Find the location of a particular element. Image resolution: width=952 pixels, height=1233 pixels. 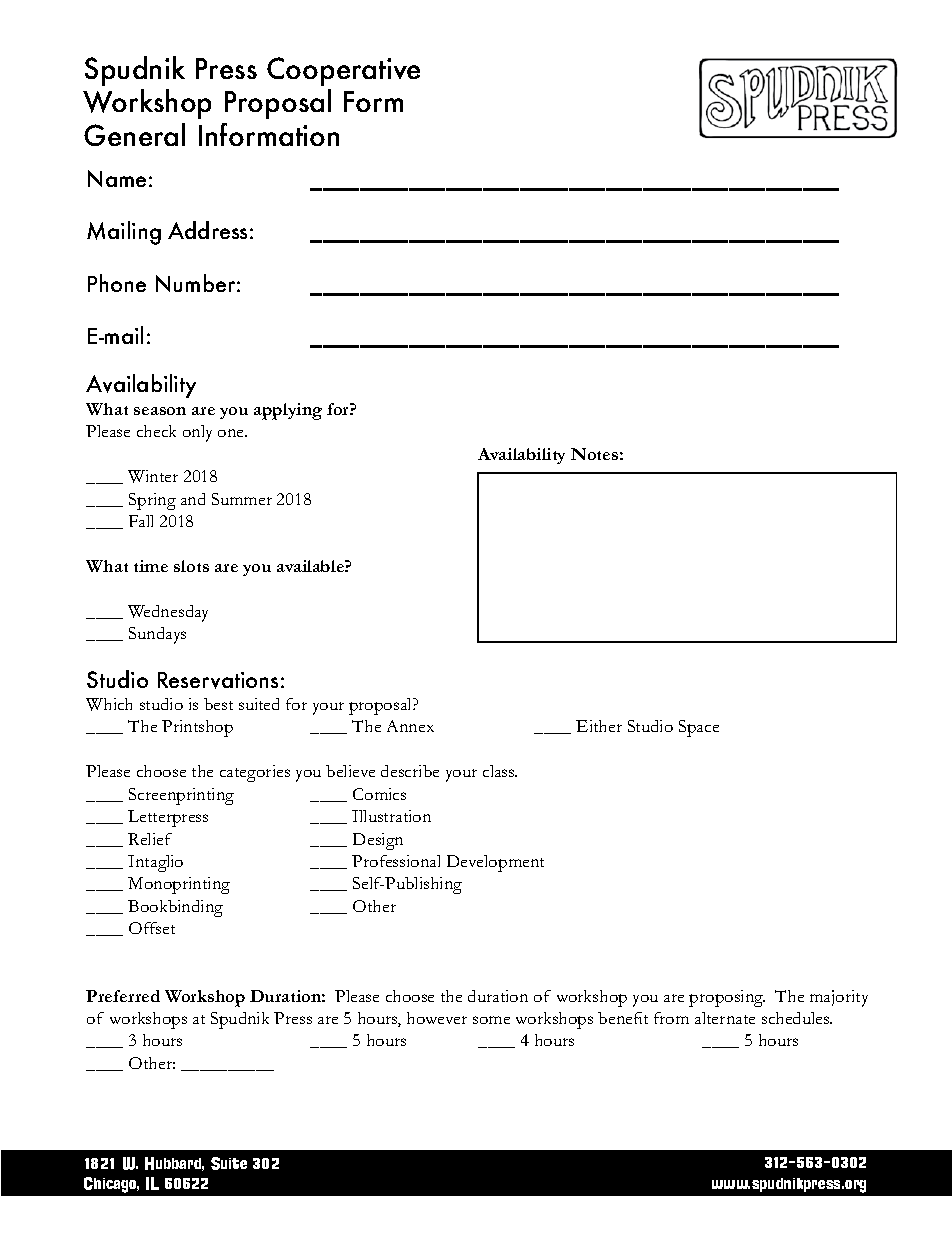

Either is located at coordinates (599, 726).
